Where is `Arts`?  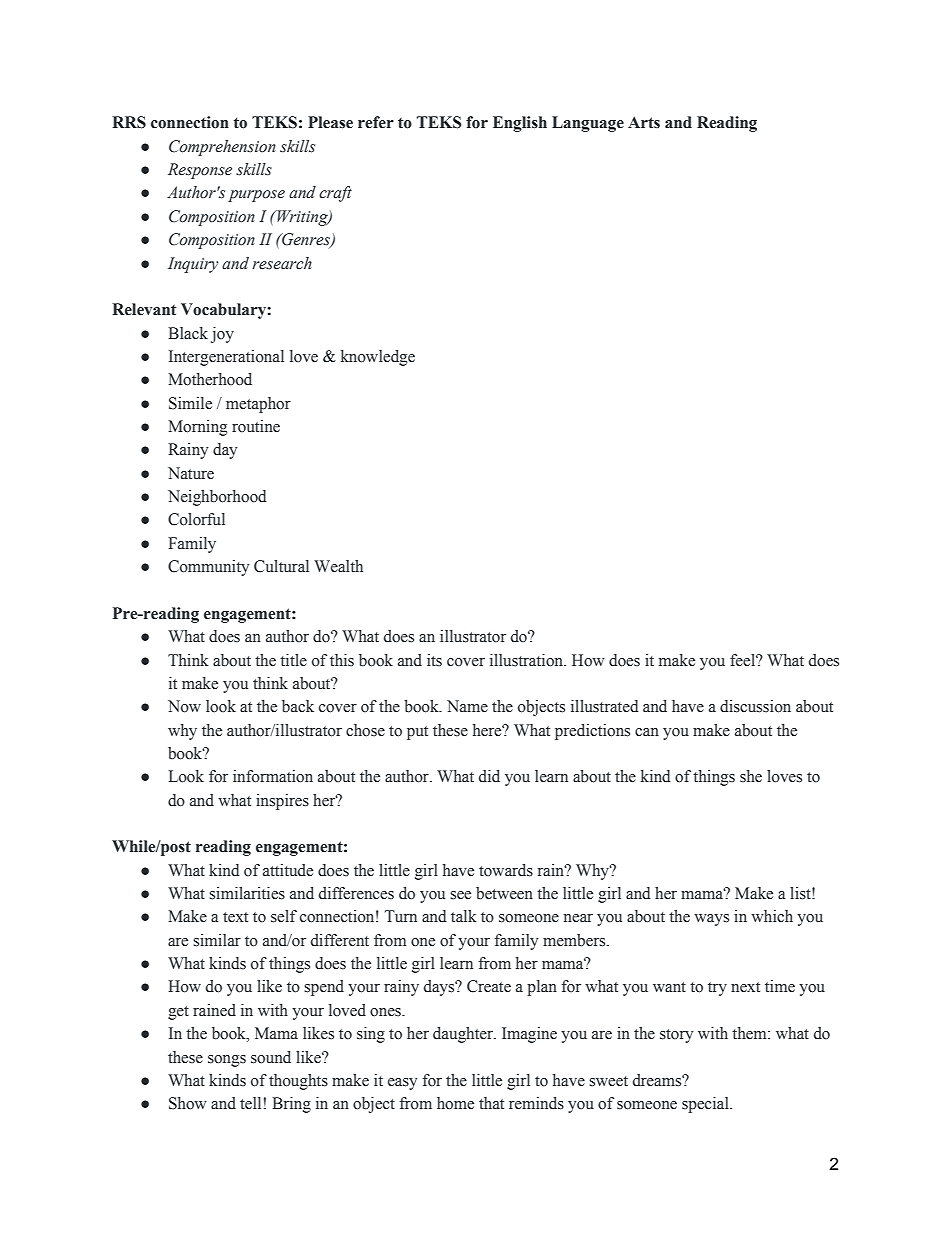
Arts is located at coordinates (644, 122).
